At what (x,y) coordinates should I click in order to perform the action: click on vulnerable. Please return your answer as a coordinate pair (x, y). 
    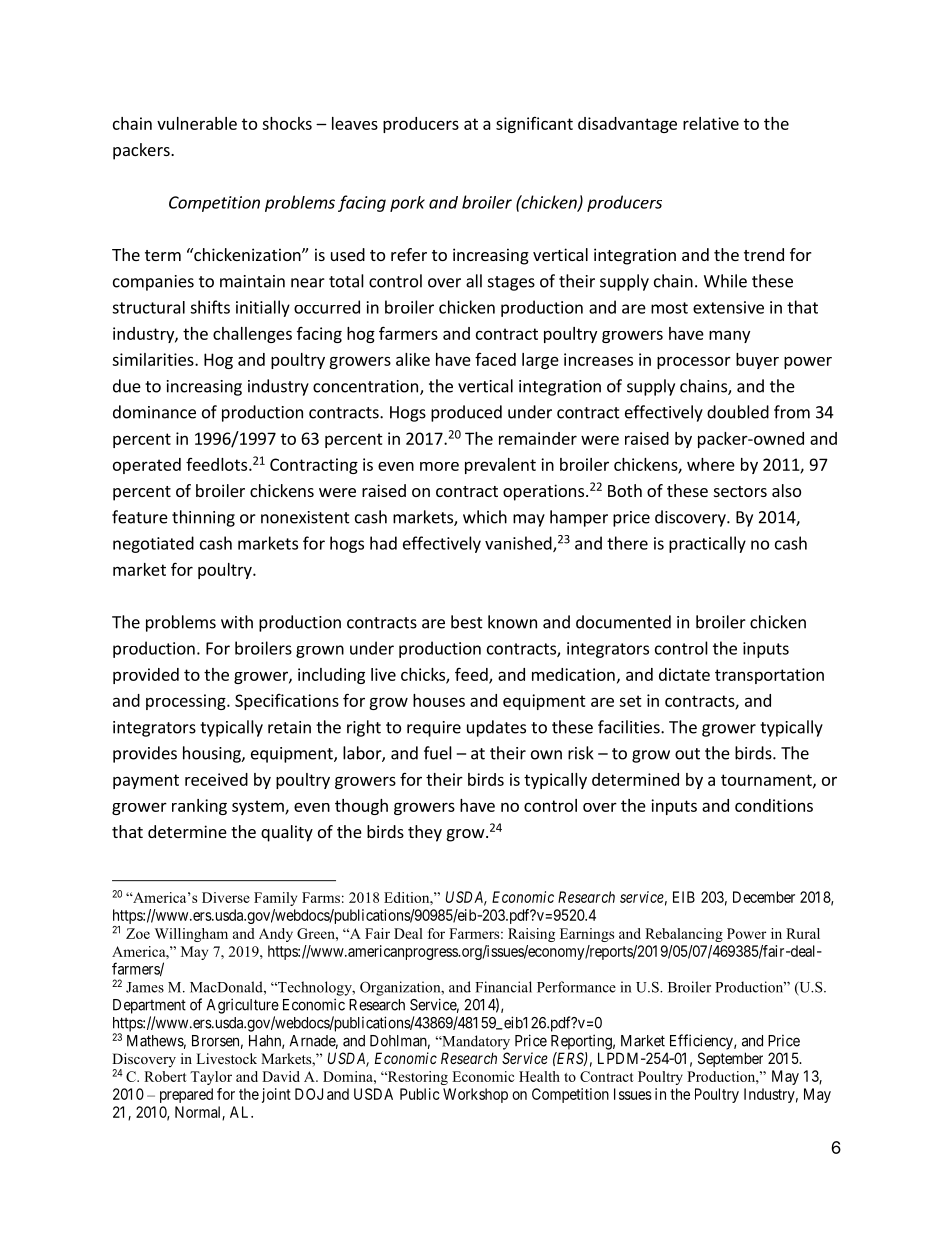
    Looking at the image, I should click on (197, 123).
